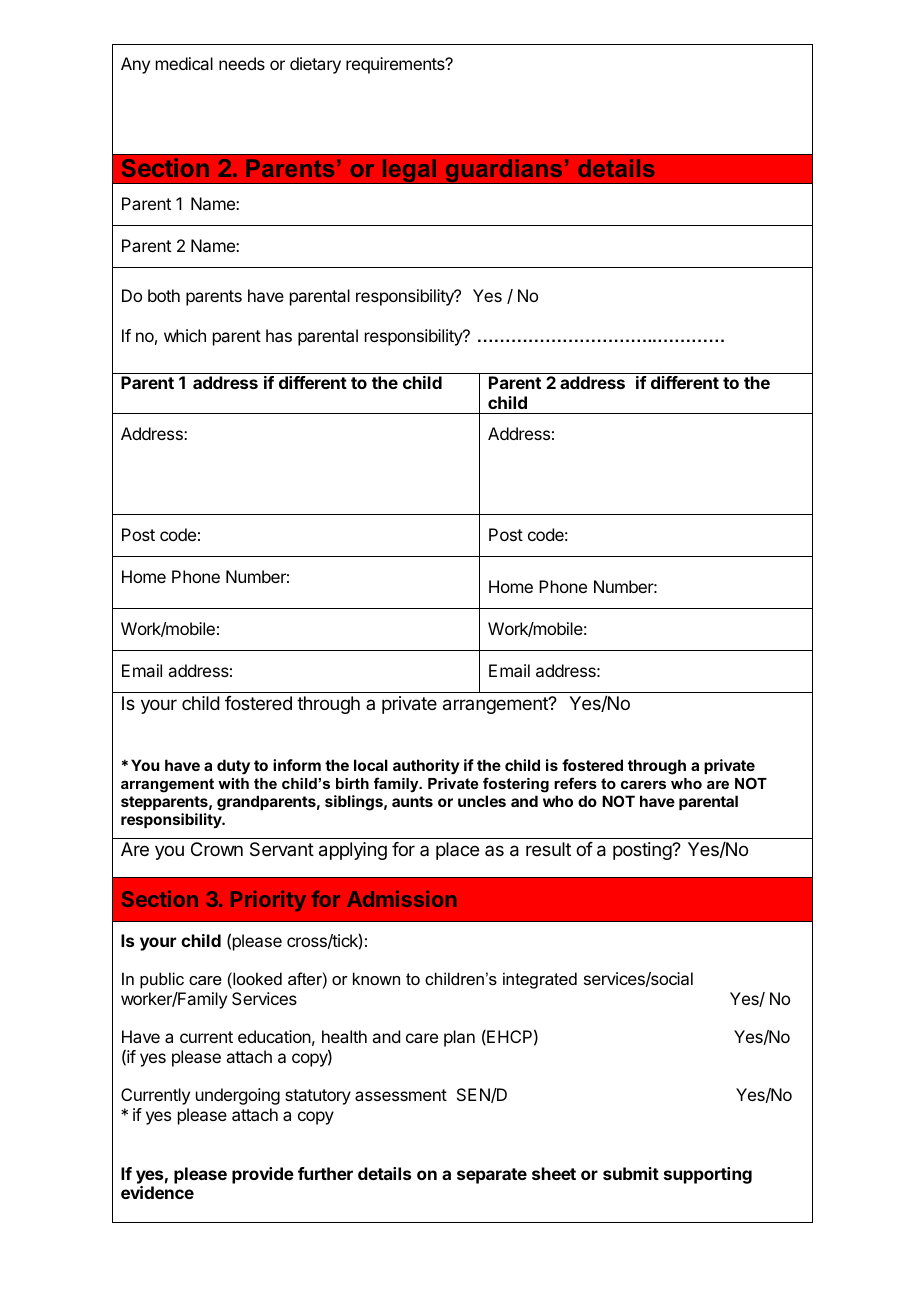 The image size is (924, 1308). I want to click on duty, so click(233, 767).
